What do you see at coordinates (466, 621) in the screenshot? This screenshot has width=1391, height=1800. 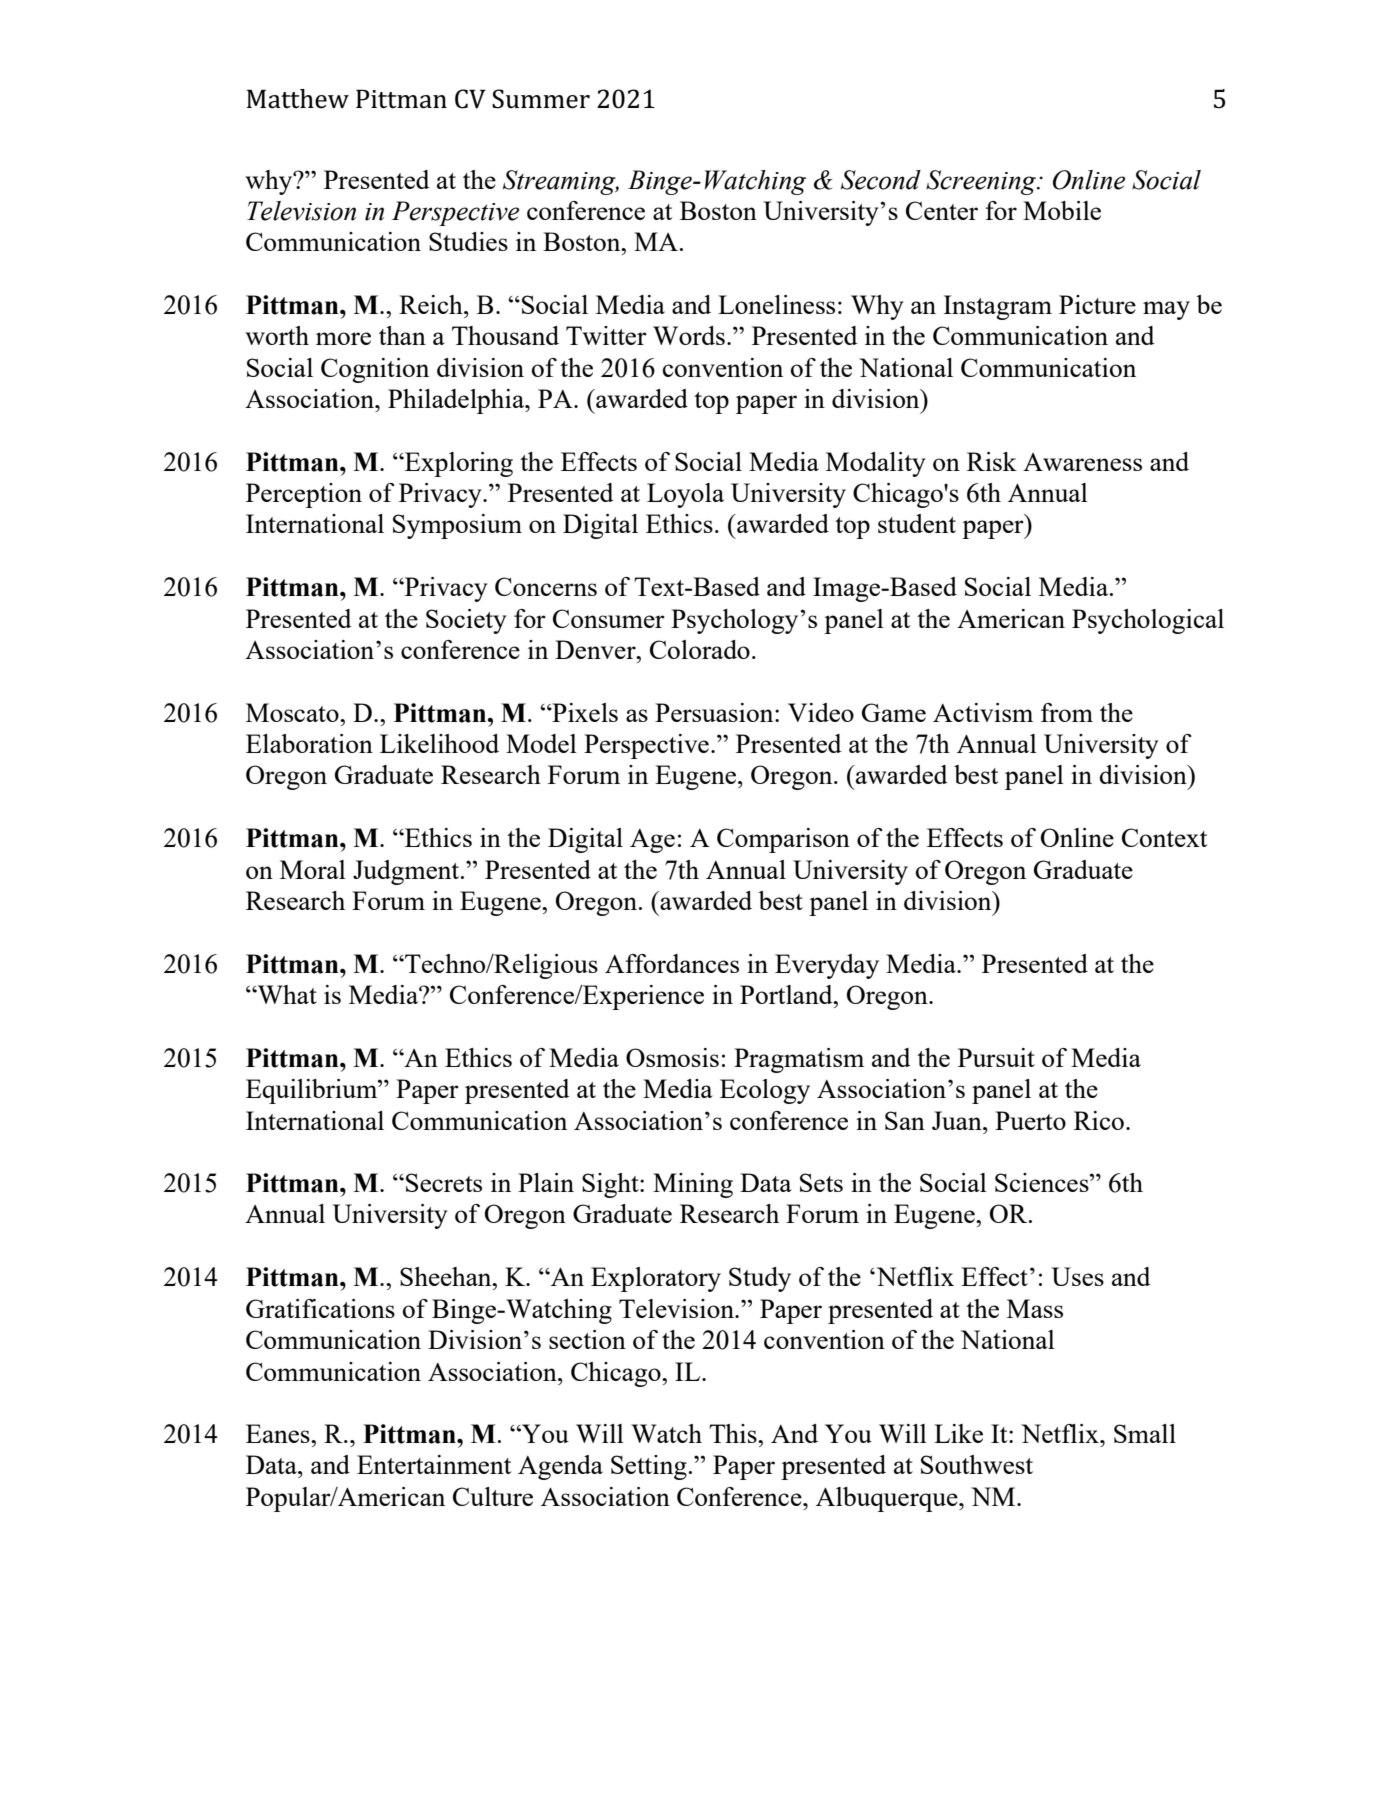 I see `Society` at bounding box center [466, 621].
